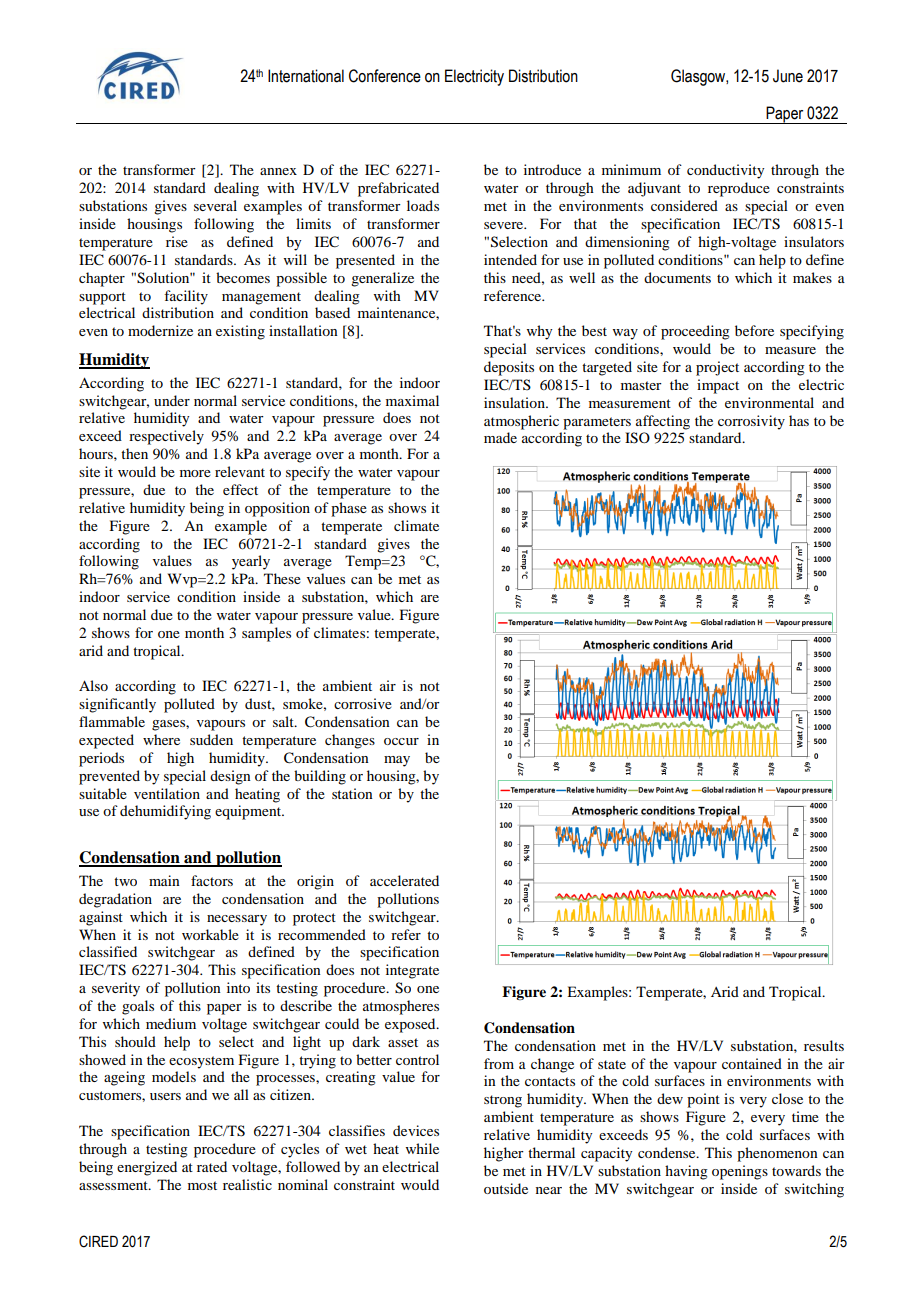 Image resolution: width=924 pixels, height=1308 pixels. I want to click on annex, so click(278, 171).
